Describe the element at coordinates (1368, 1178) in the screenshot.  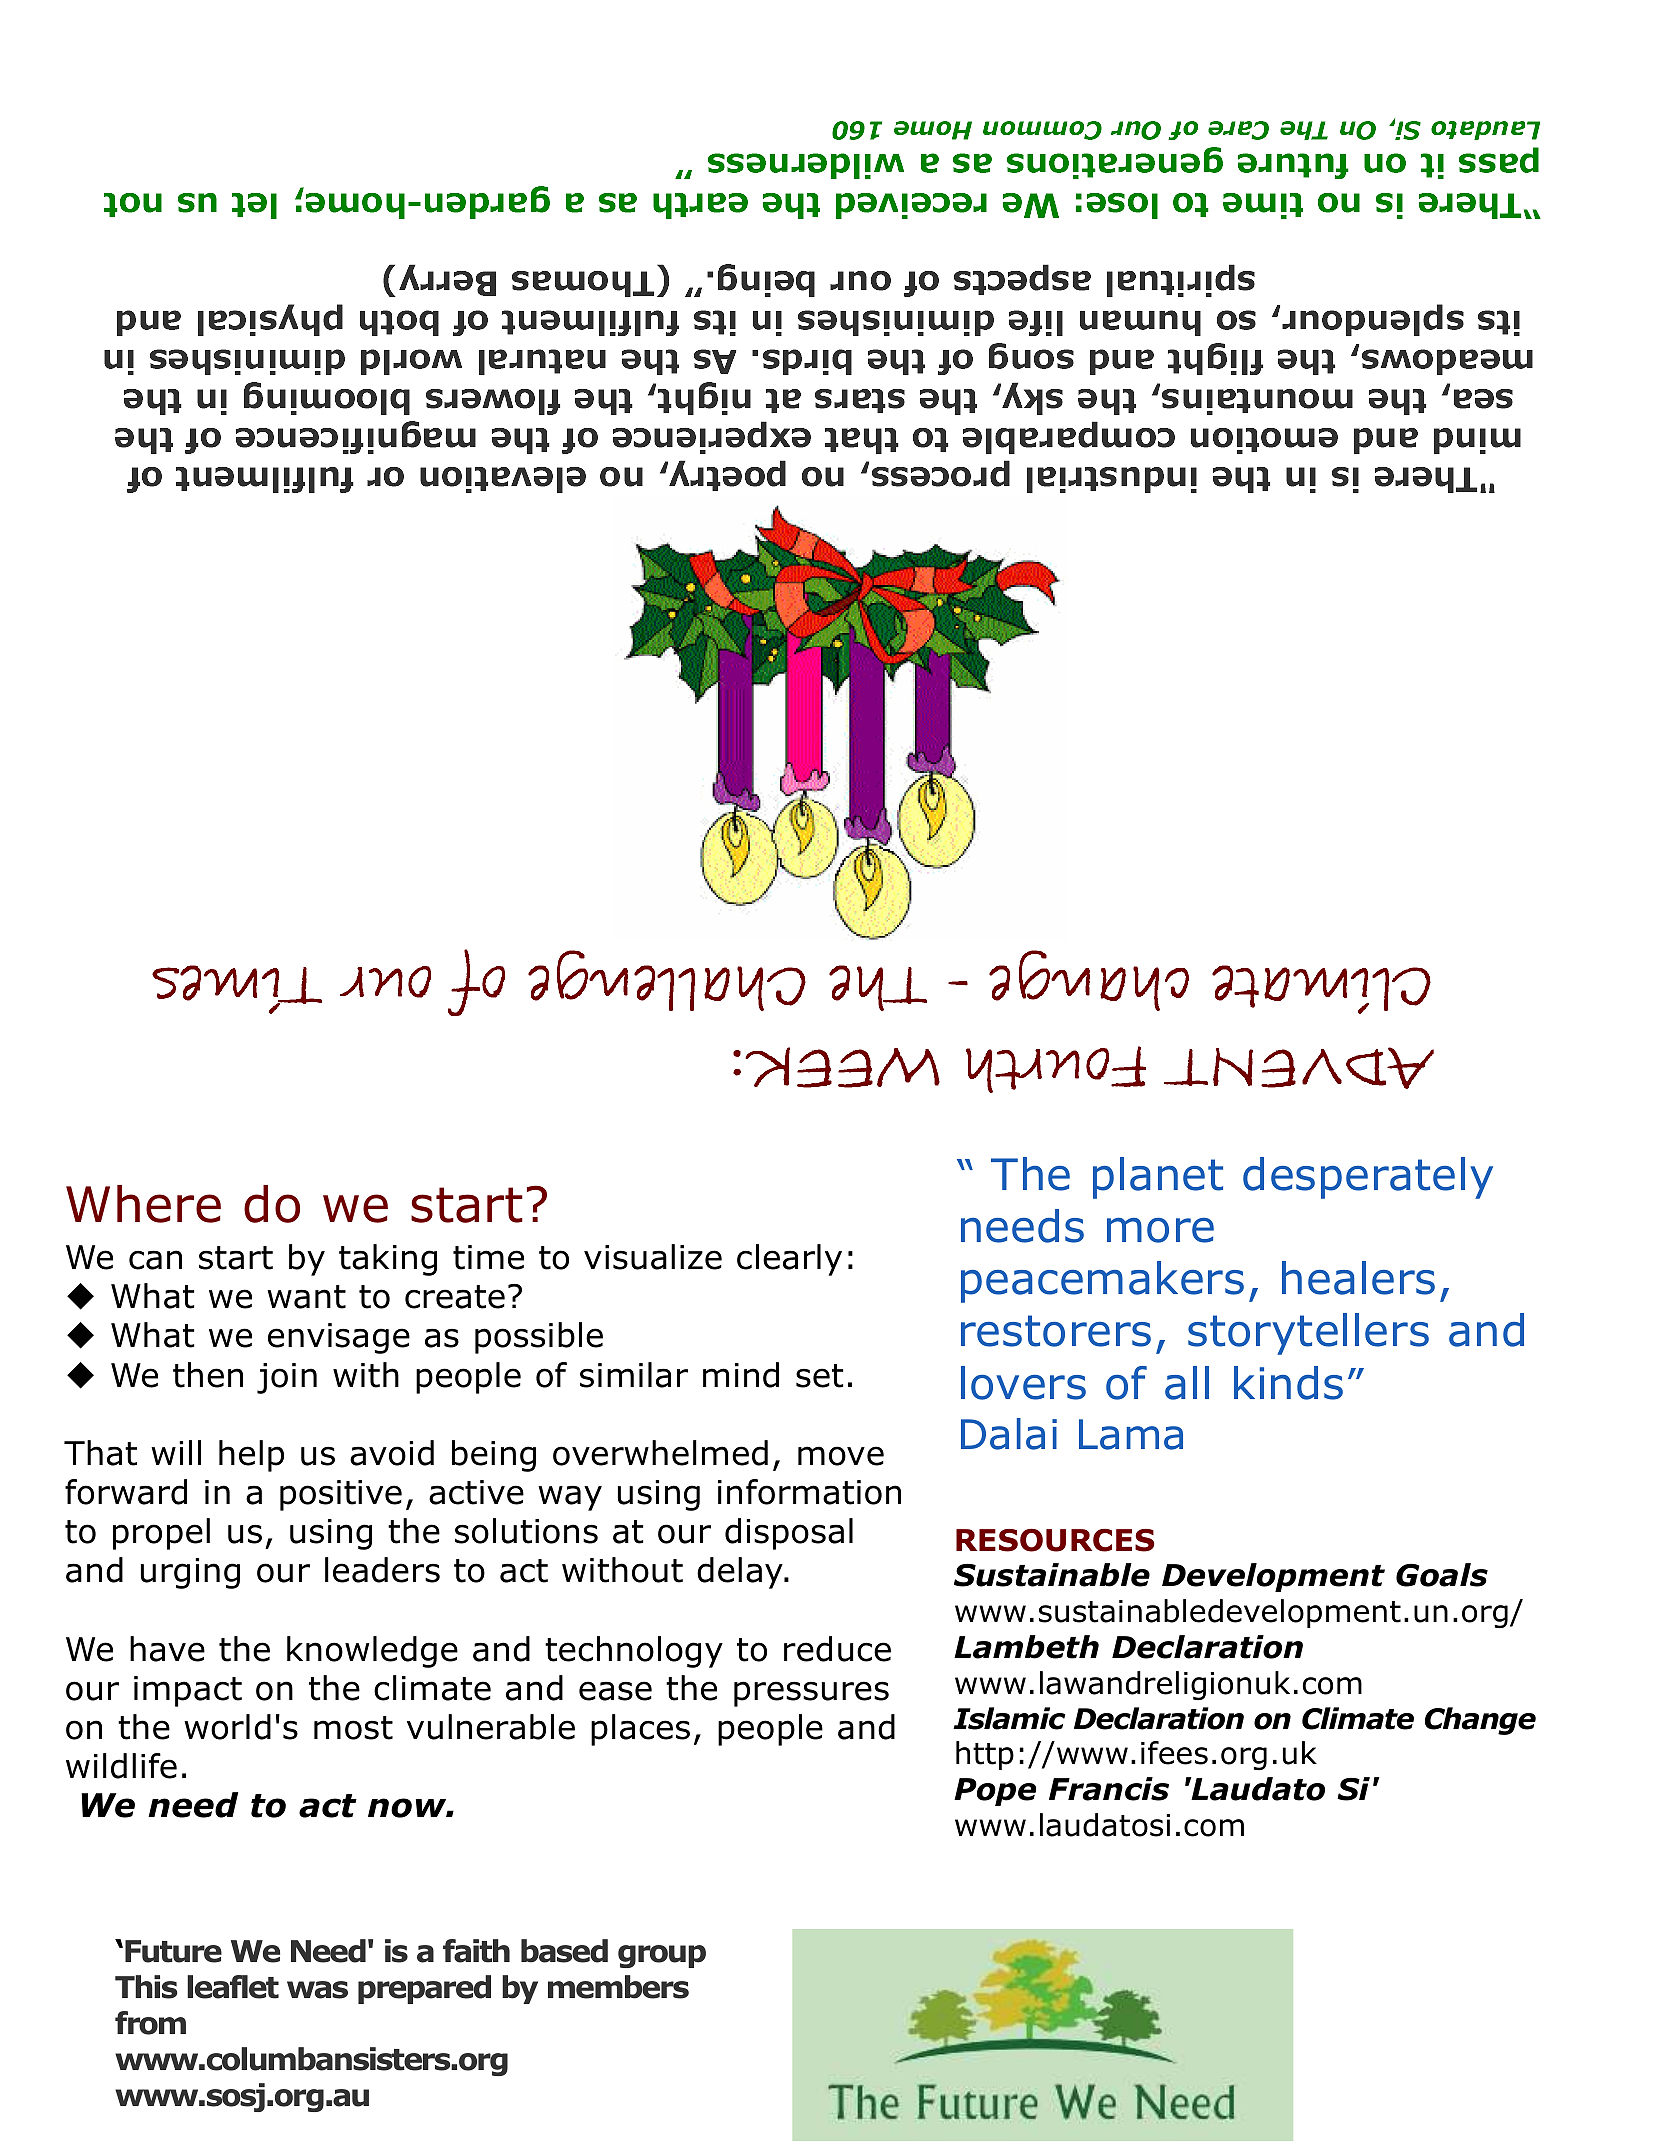
I see `desperately` at that location.
